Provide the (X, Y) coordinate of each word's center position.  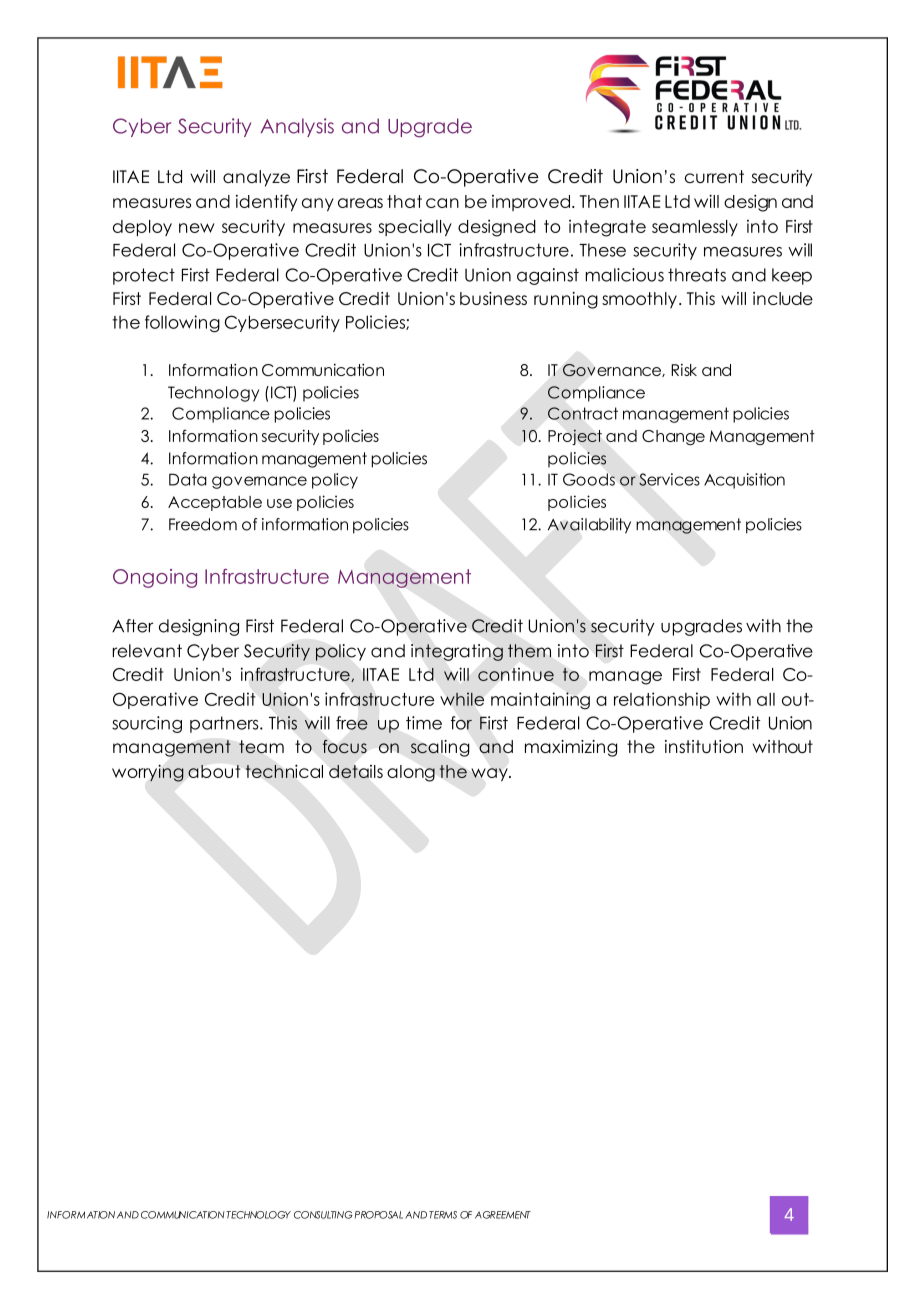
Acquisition (744, 481)
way (490, 775)
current (714, 176)
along (411, 773)
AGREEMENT (503, 1215)
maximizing (571, 748)
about (214, 771)
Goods (589, 479)
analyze (256, 178)
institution (704, 746)
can (442, 203)
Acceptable (215, 503)
